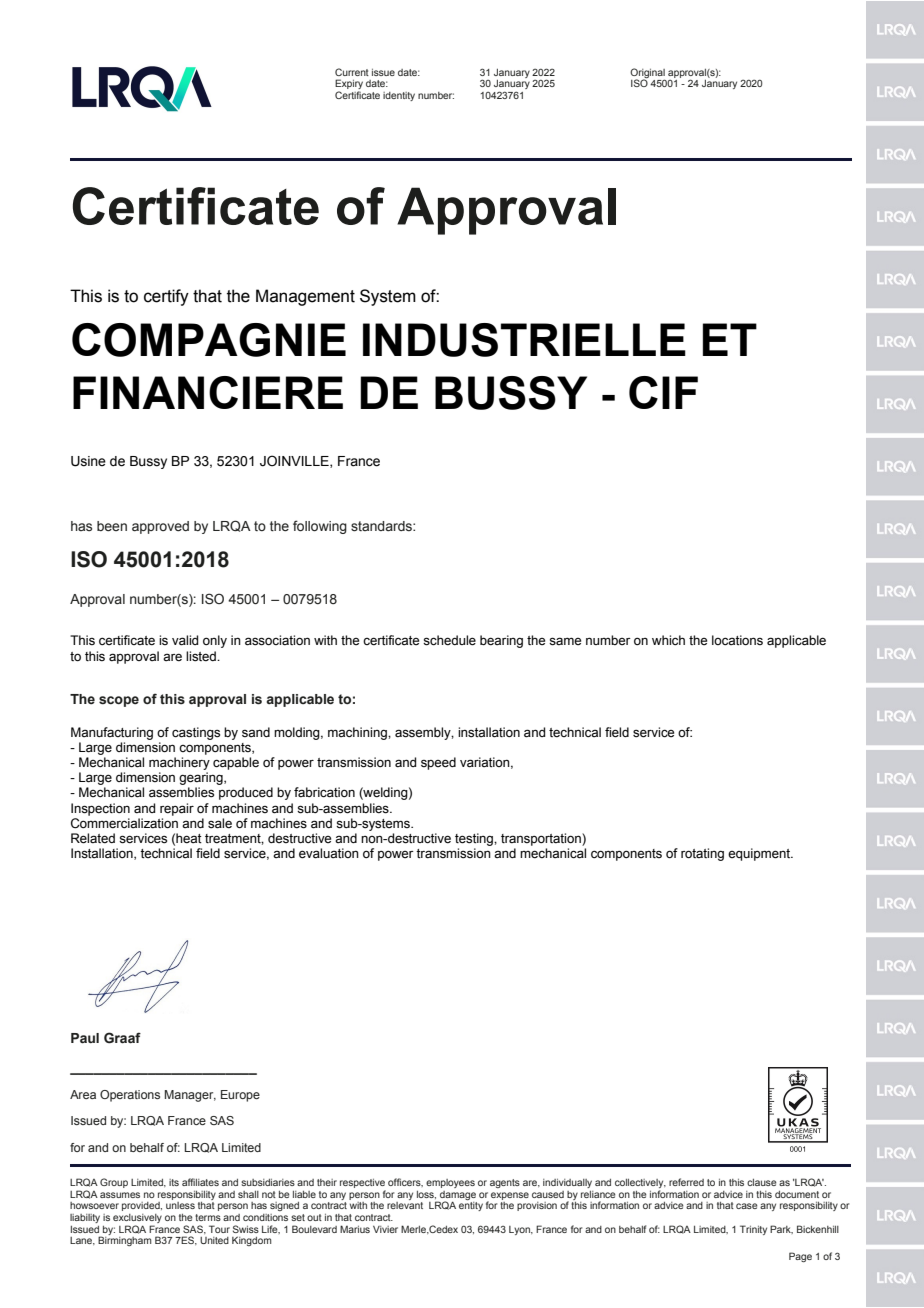 The image size is (924, 1308). I want to click on Current, so click(352, 72).
